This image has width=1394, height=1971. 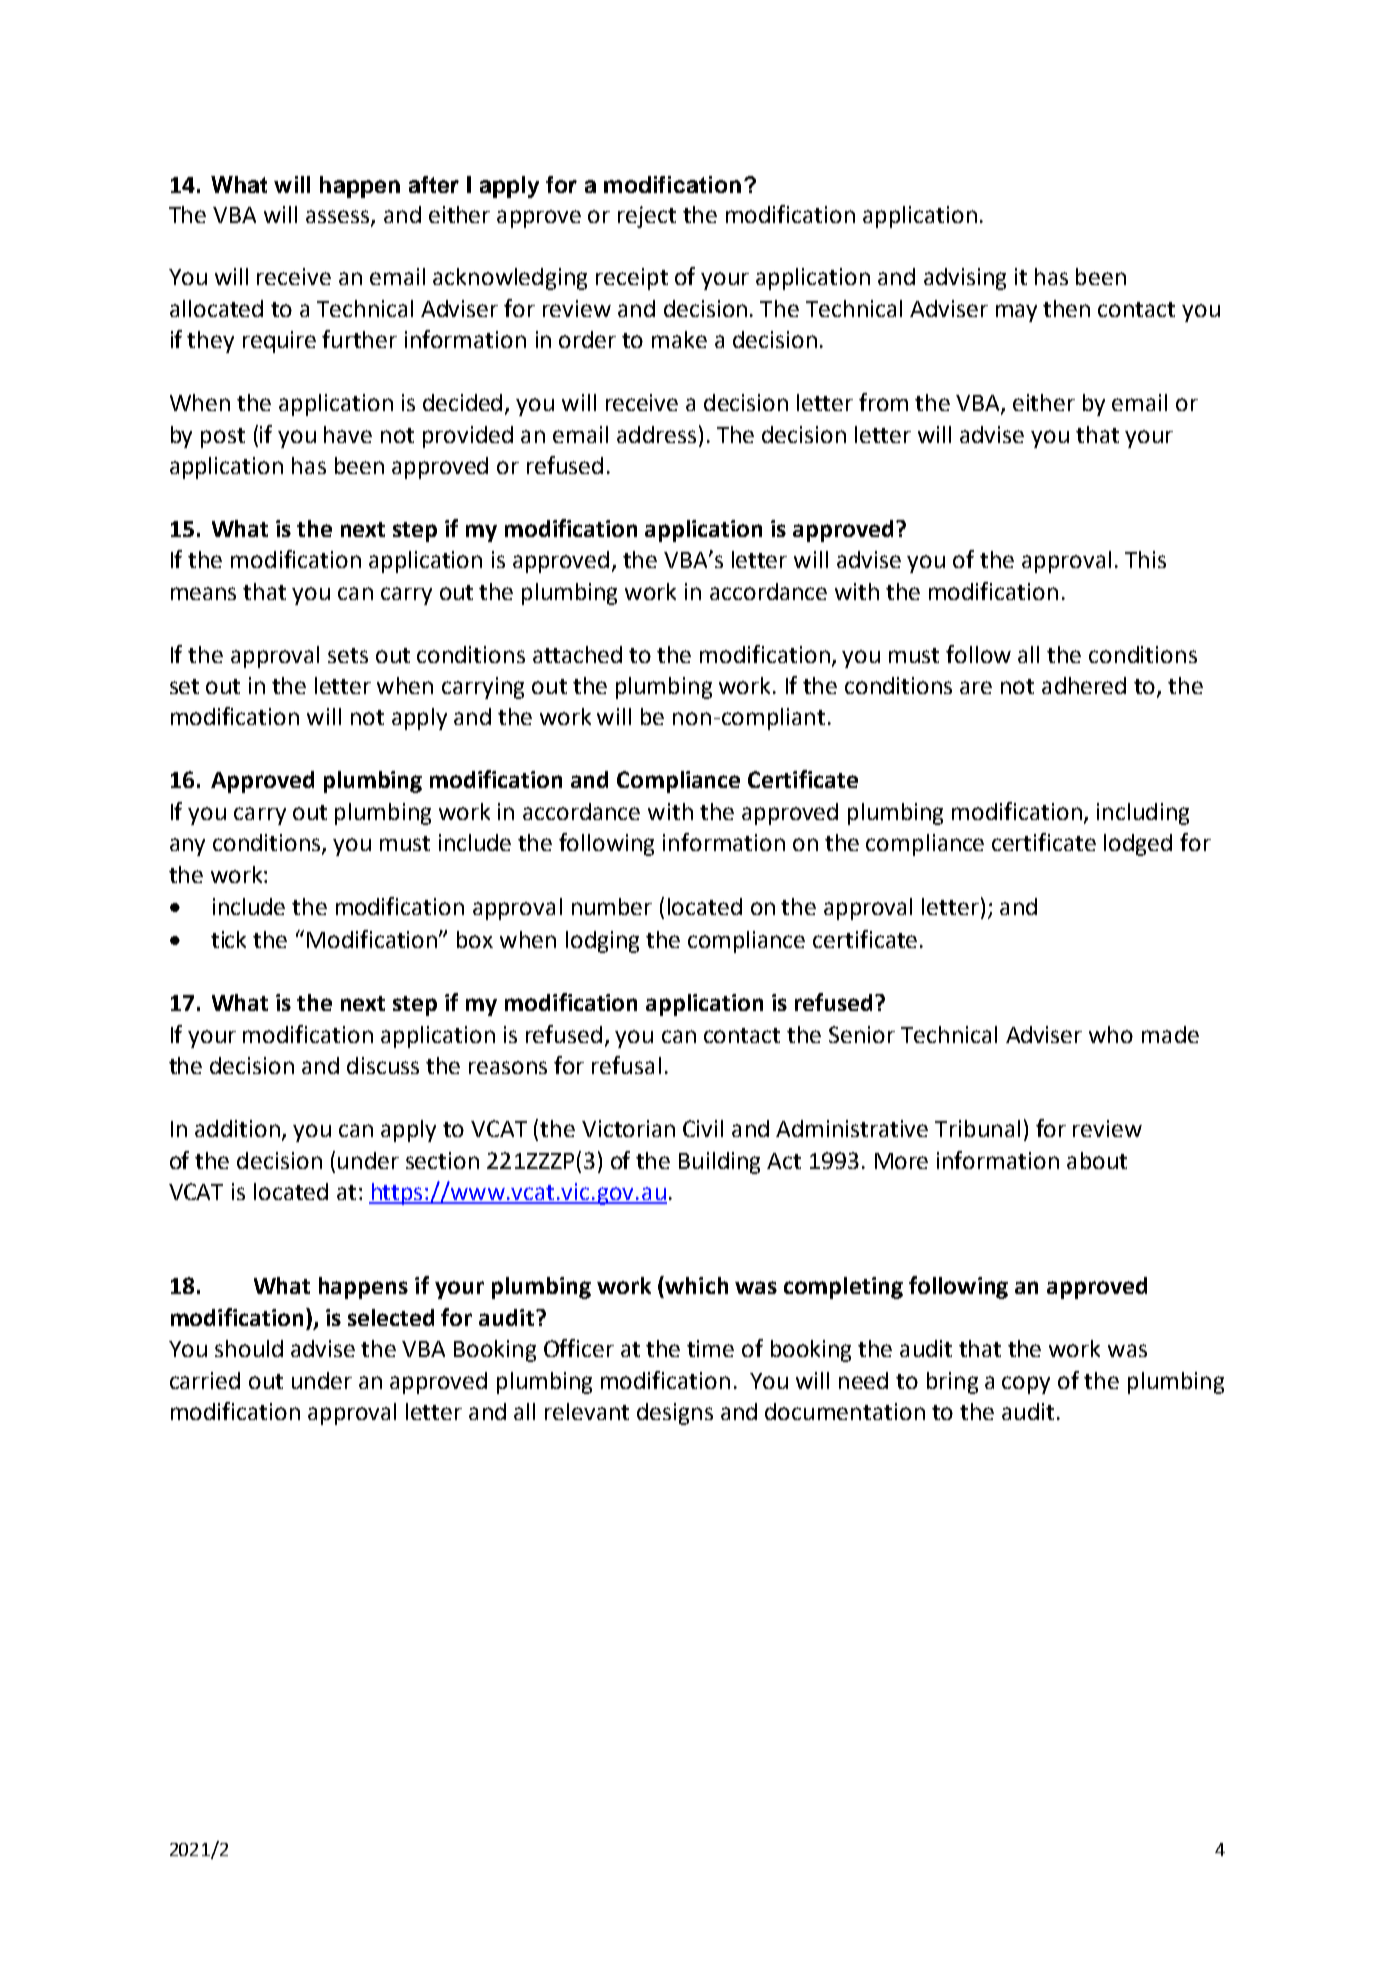 What do you see at coordinates (647, 217) in the image?
I see `reject` at bounding box center [647, 217].
